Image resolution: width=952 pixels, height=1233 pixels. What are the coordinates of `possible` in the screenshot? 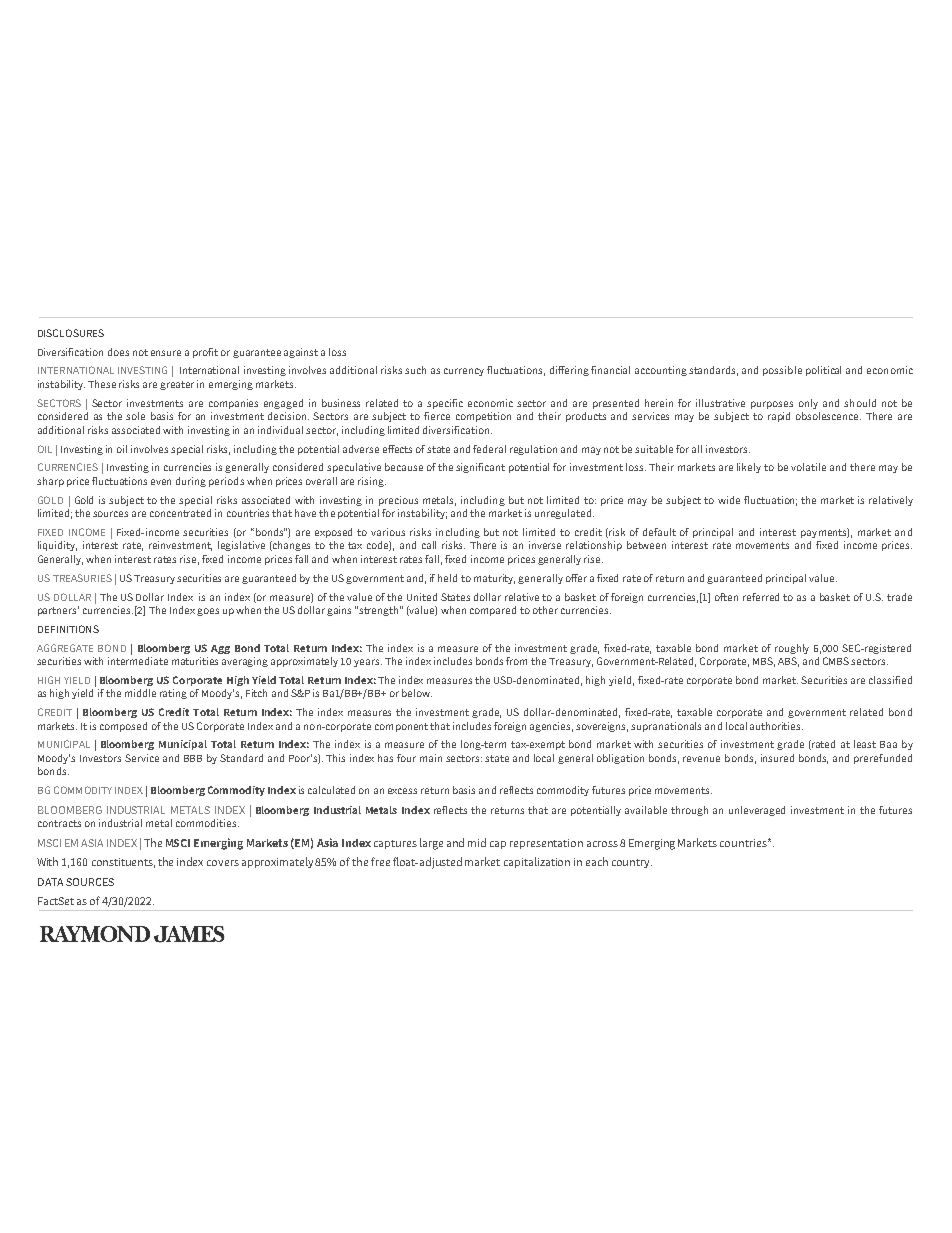 It's located at (782, 371).
